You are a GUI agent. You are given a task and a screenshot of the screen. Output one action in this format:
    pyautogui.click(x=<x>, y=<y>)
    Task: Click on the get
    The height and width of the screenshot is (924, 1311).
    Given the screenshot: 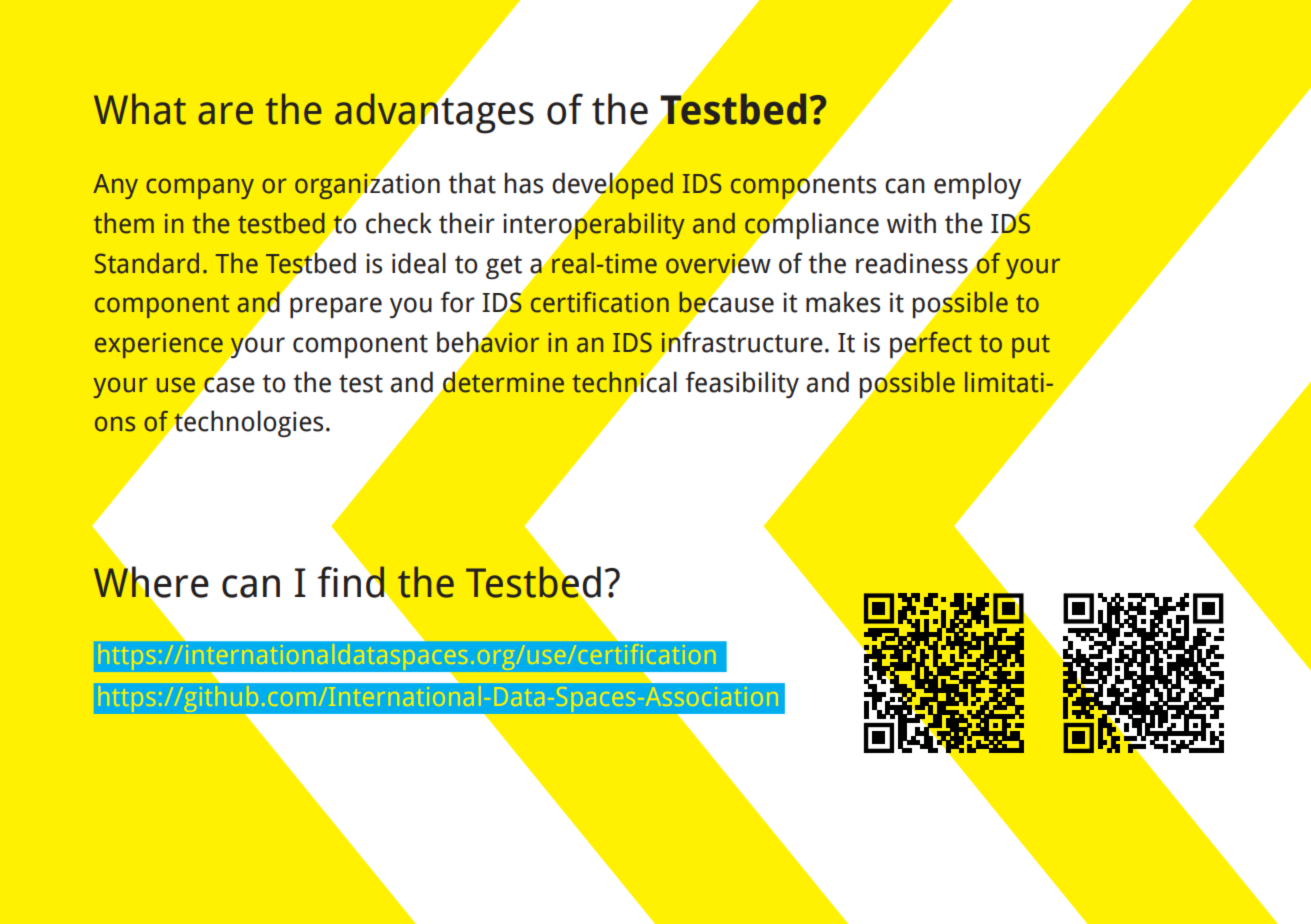 What is the action you would take?
    pyautogui.click(x=504, y=267)
